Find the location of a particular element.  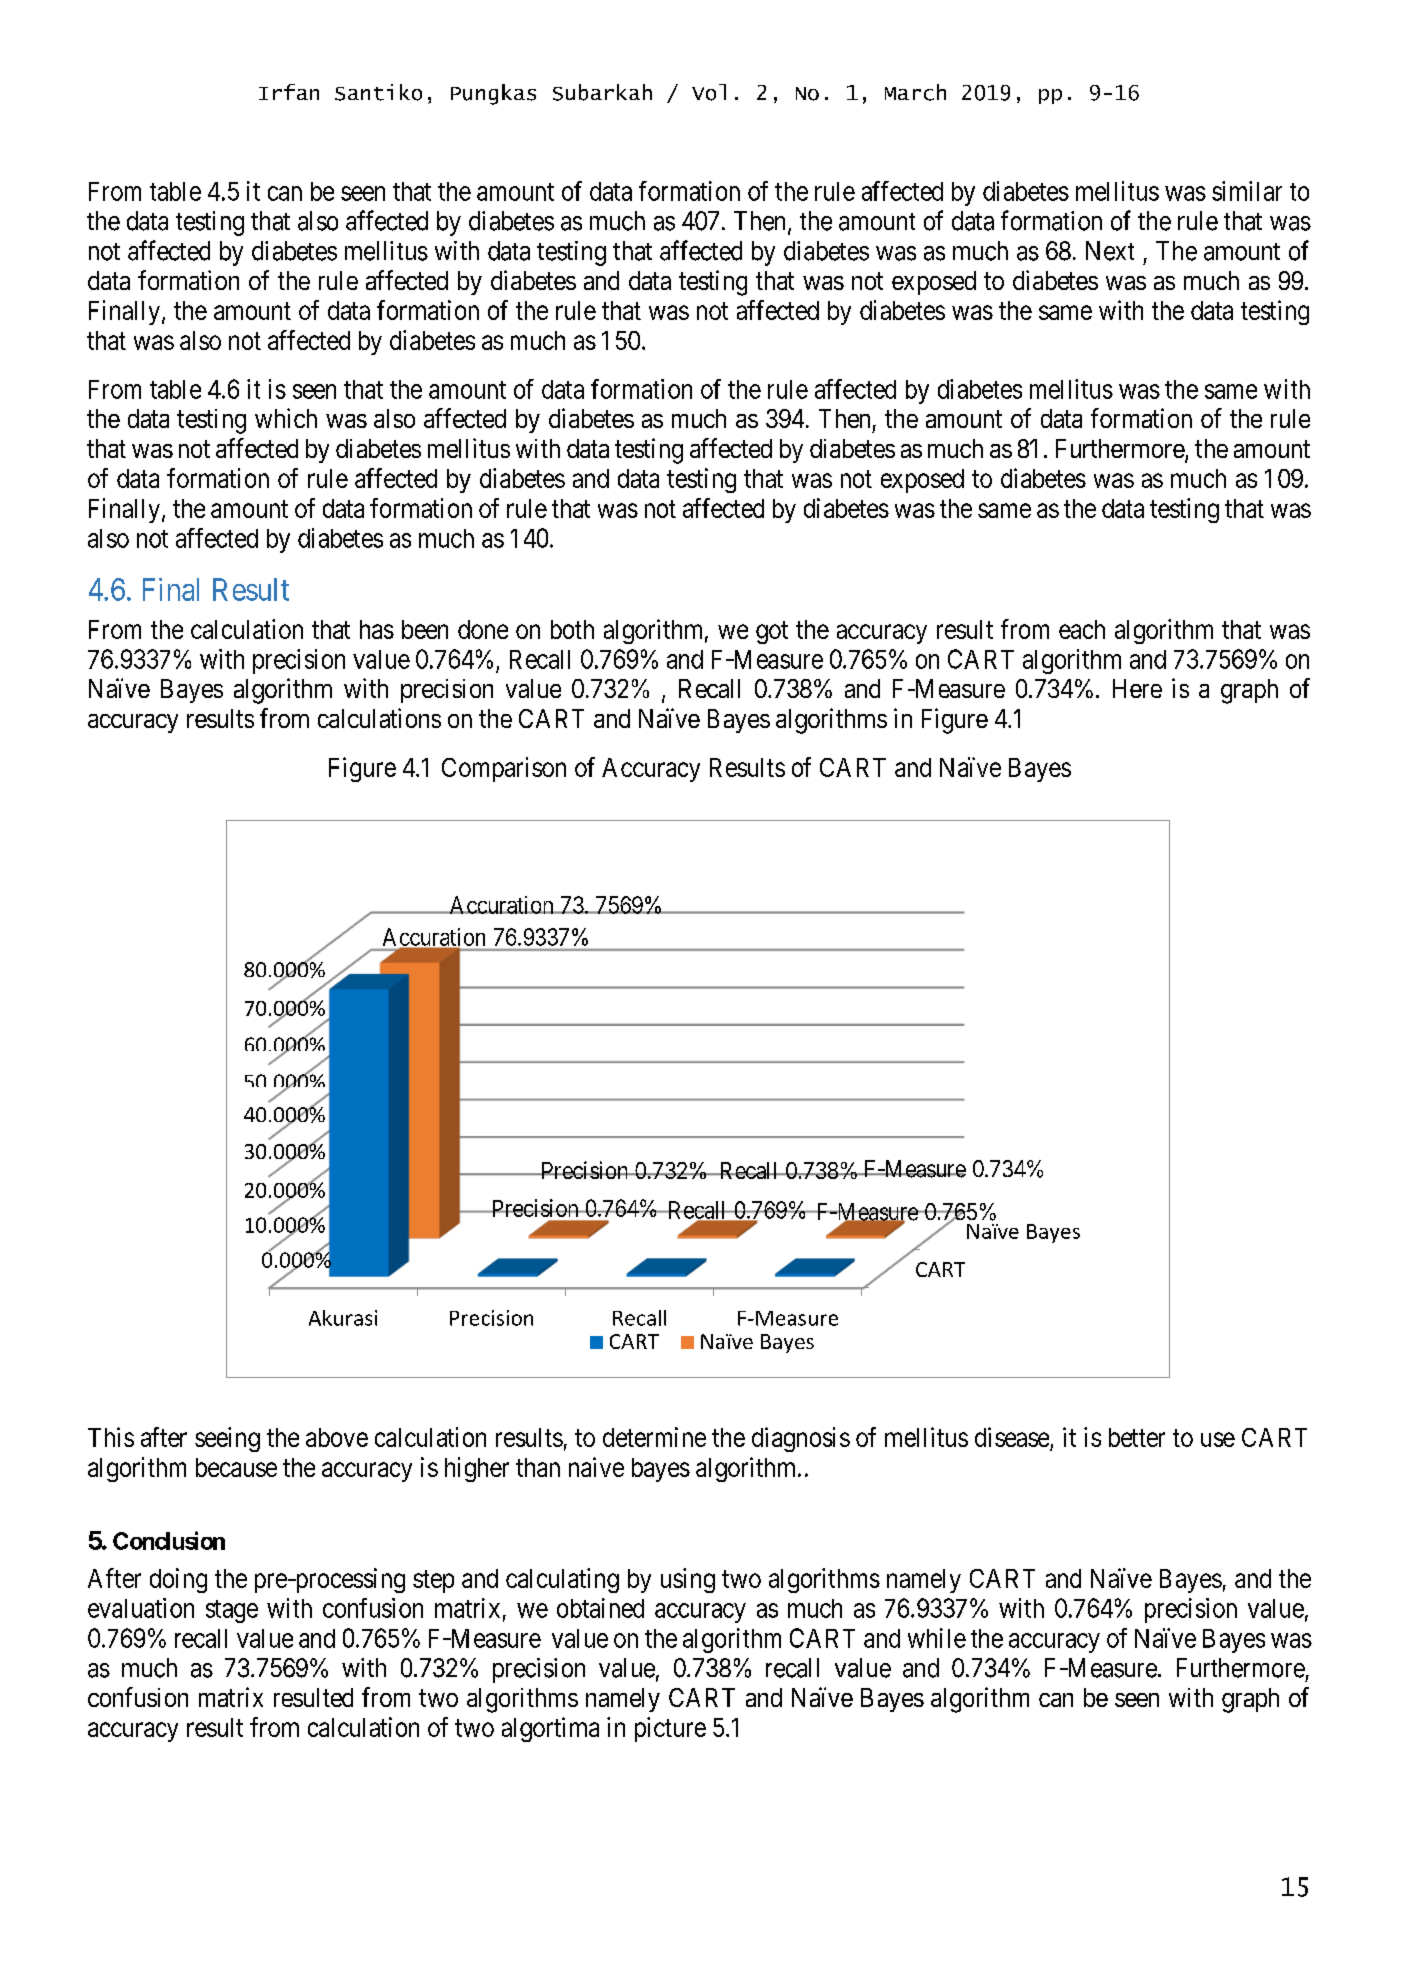

Irfan is located at coordinates (289, 92).
